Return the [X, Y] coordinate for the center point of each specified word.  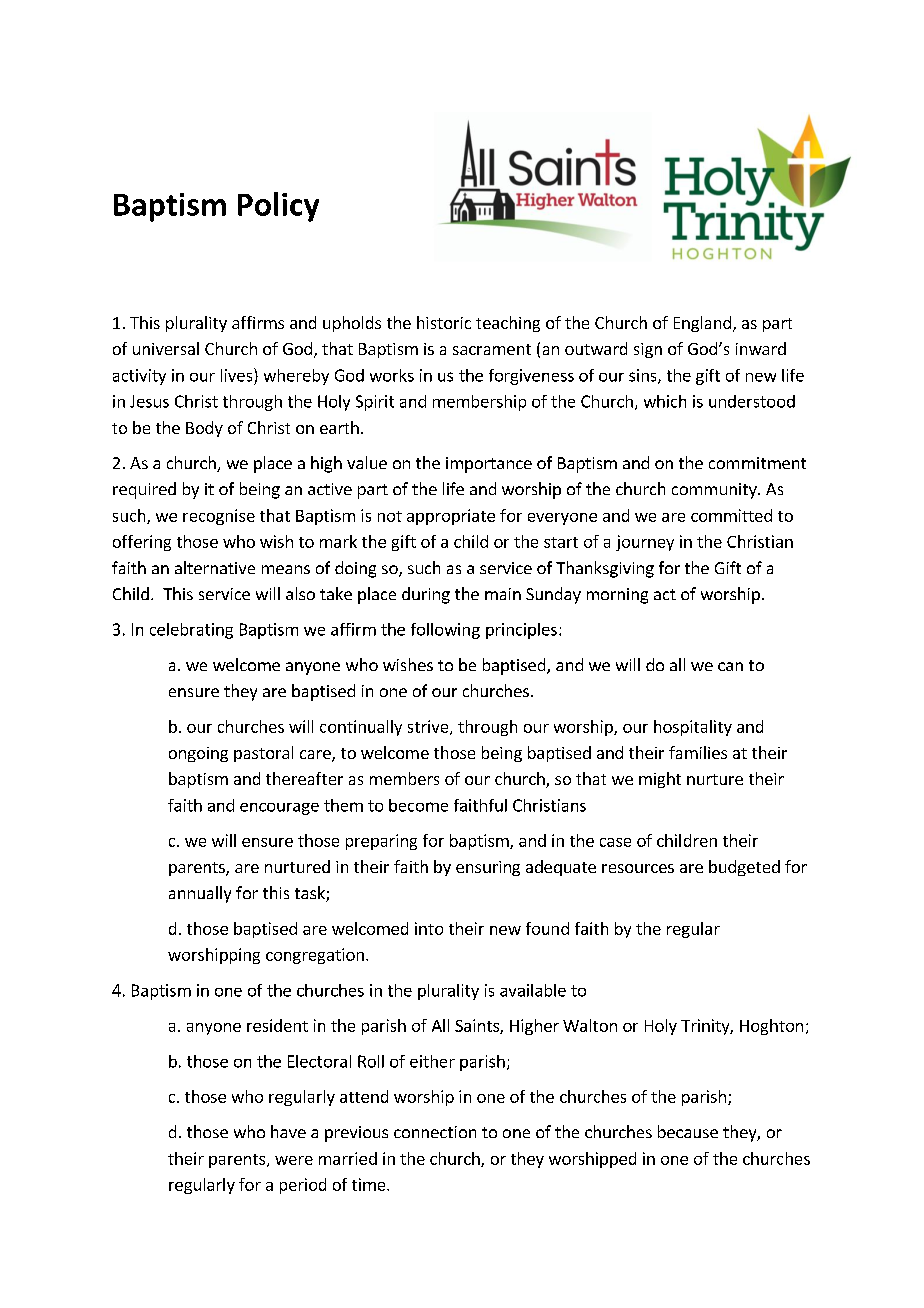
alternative [215, 567]
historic [444, 322]
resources [638, 868]
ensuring [488, 868]
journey [645, 543]
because [688, 1131]
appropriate [451, 517]
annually [200, 894]
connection [435, 1132]
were [294, 1160]
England [702, 324]
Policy [278, 207]
